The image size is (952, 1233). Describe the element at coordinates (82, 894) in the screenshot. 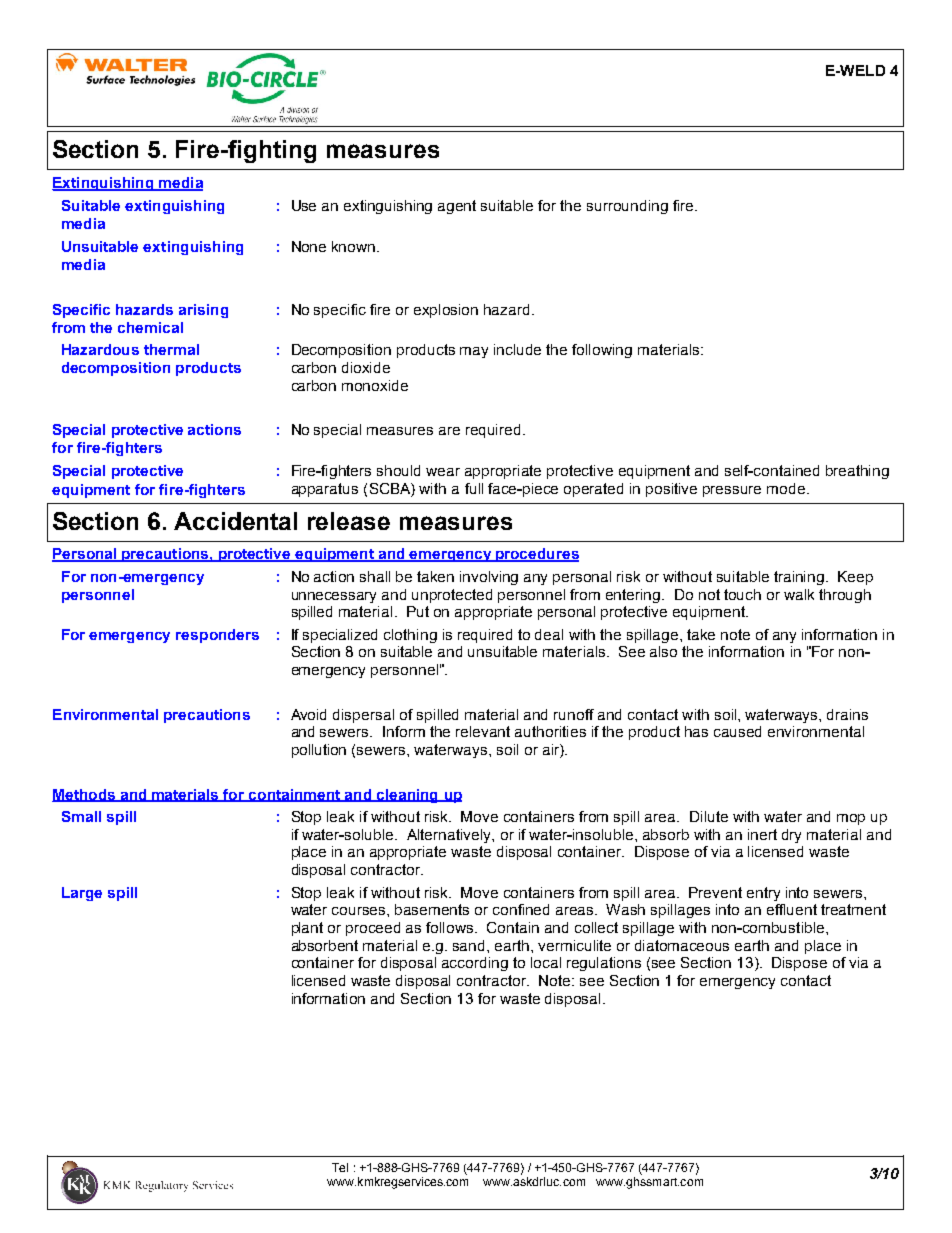

I see `Large` at that location.
